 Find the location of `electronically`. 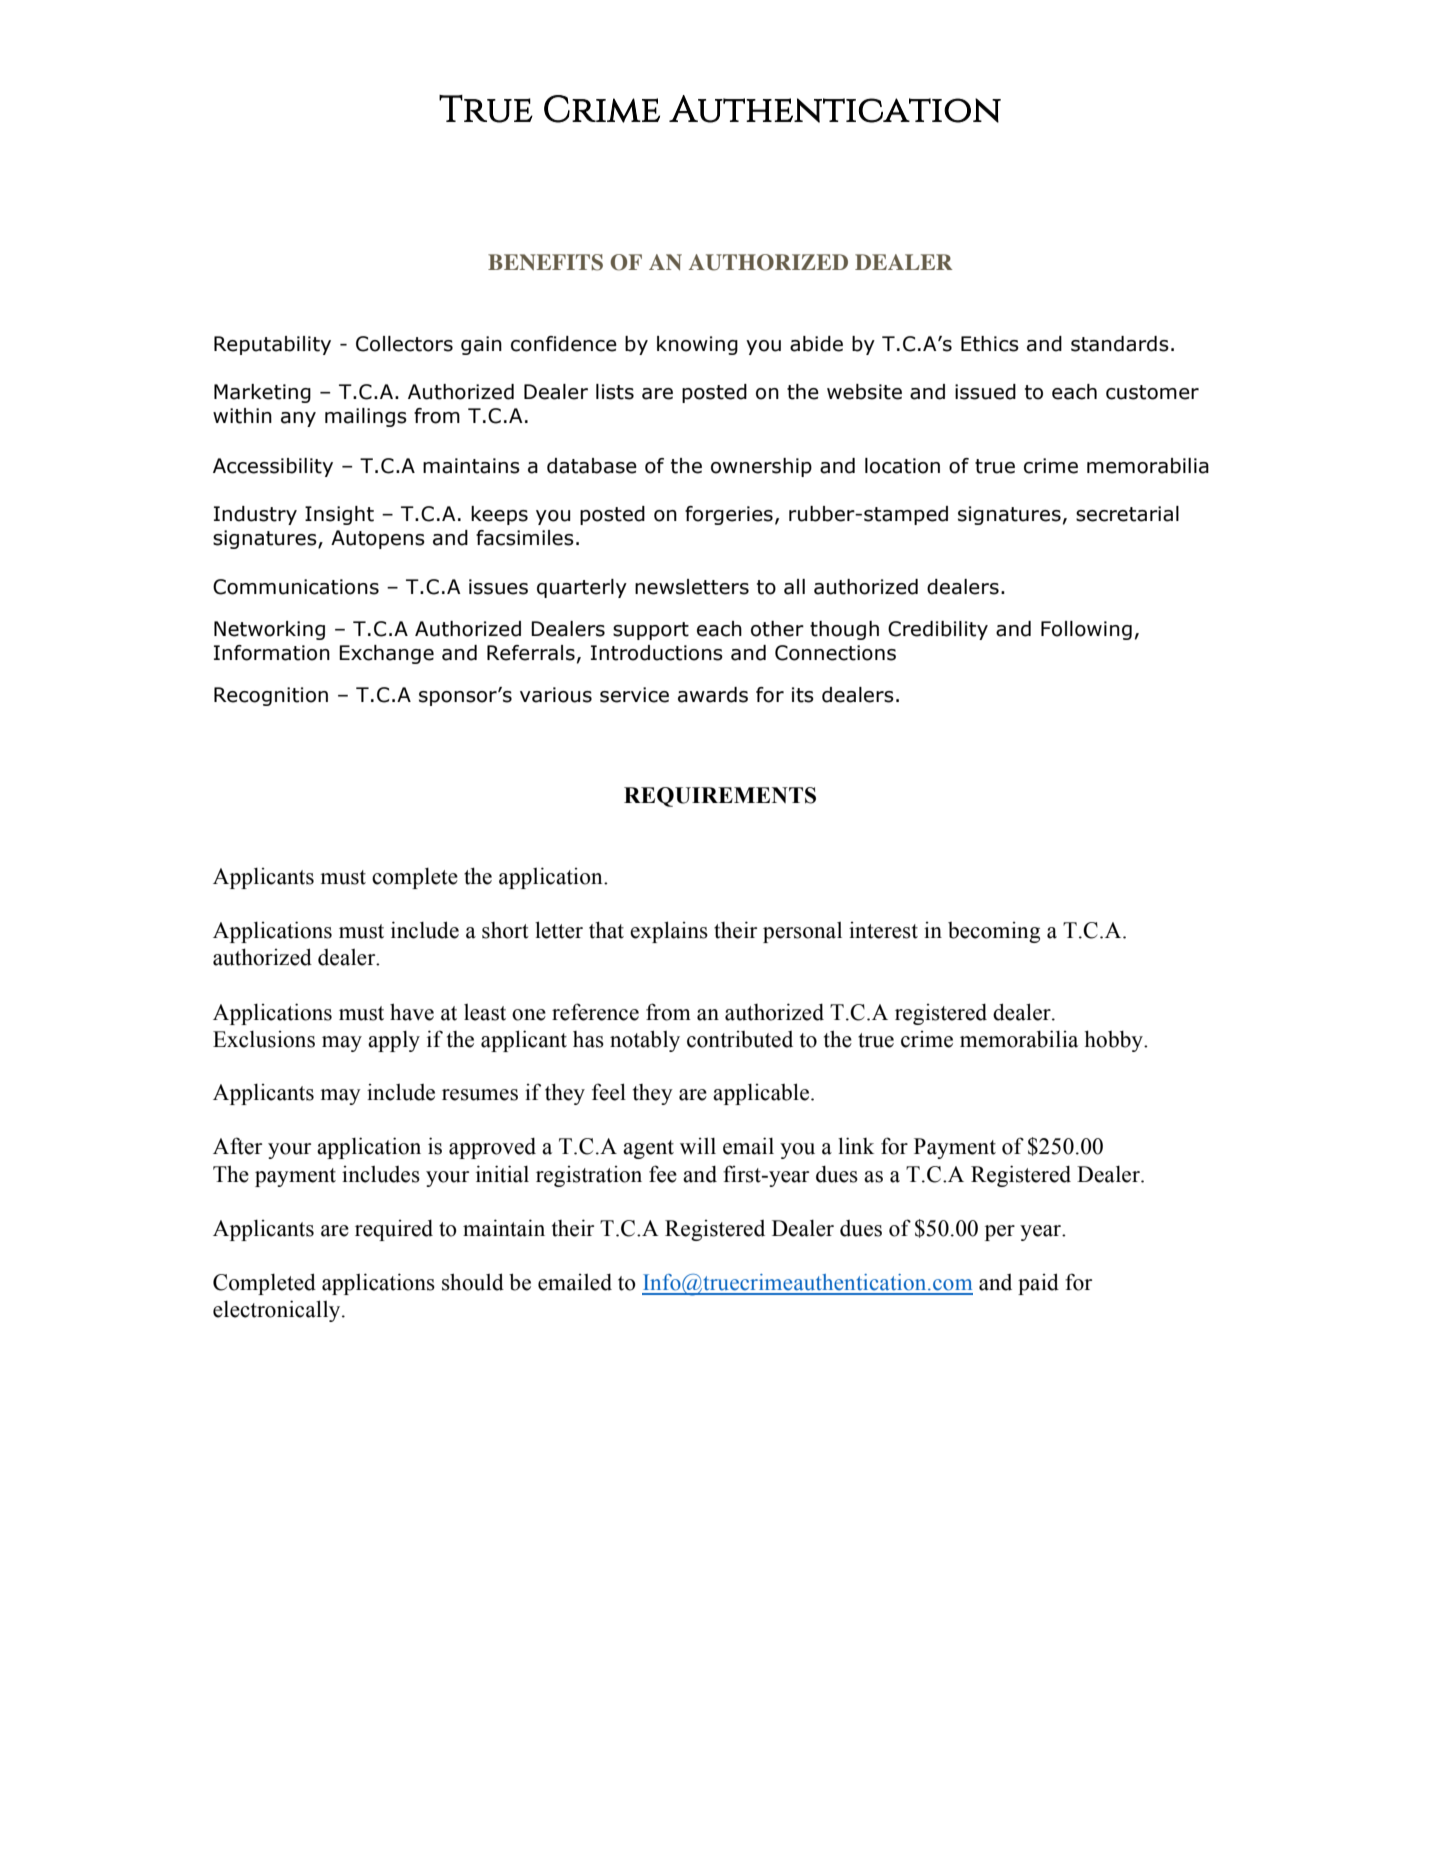

electronically is located at coordinates (278, 1311).
